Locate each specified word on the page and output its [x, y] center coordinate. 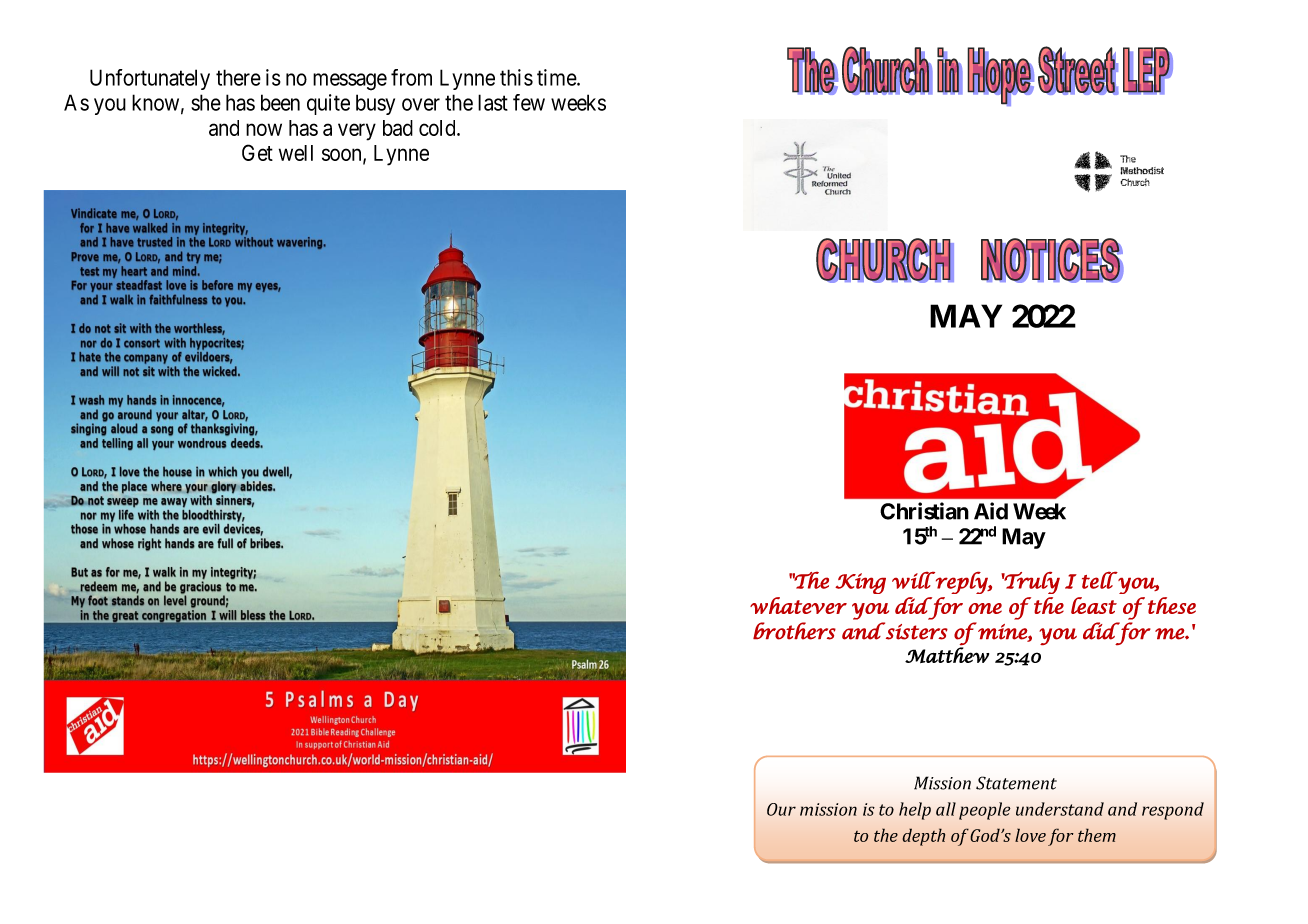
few [529, 102]
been [280, 102]
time [557, 77]
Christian [924, 511]
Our [781, 809]
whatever [798, 605]
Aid [991, 511]
